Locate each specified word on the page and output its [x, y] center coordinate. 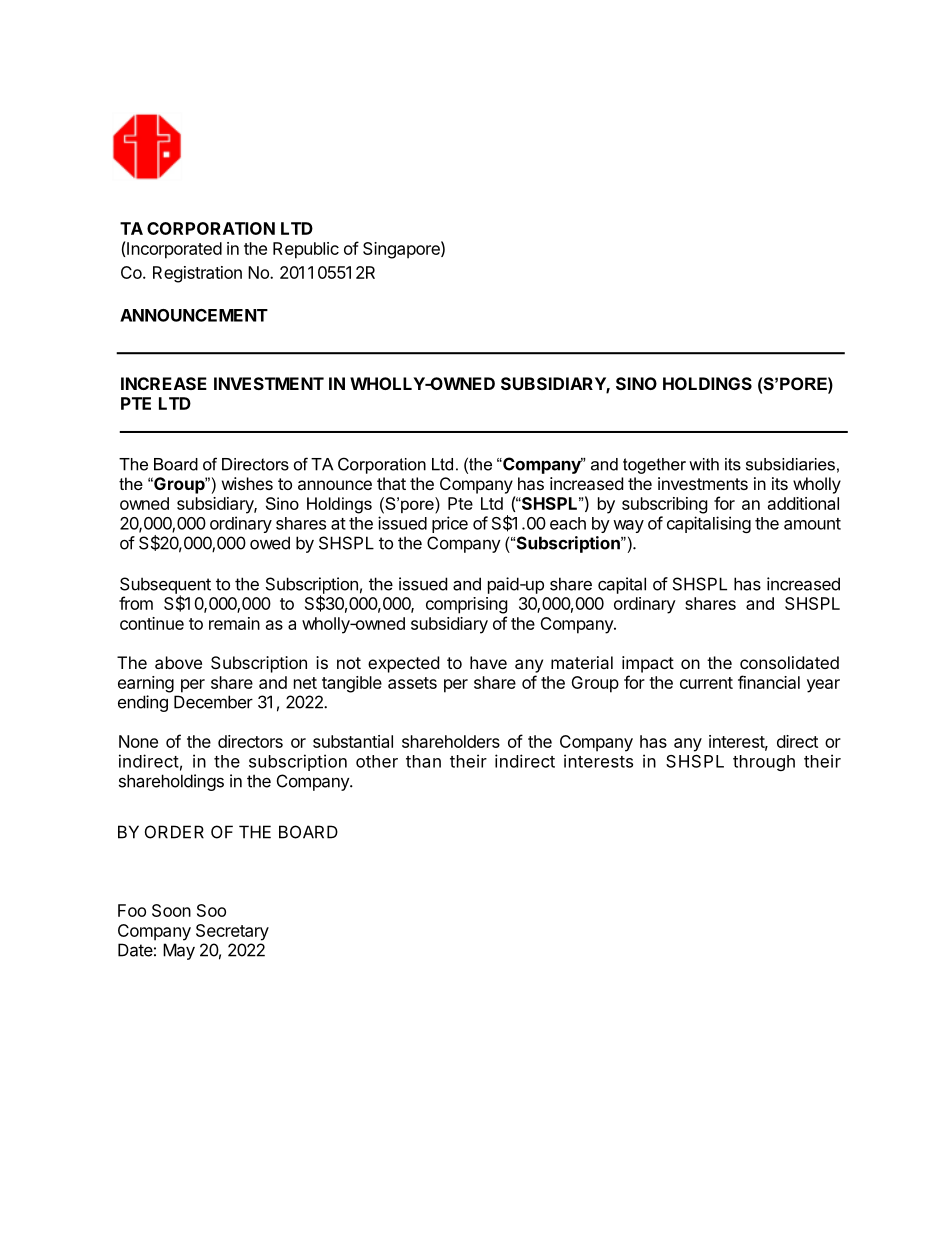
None [138, 741]
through [764, 763]
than [423, 761]
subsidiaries [790, 464]
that [391, 483]
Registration [197, 274]
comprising [467, 605]
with [704, 464]
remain [234, 623]
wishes [247, 483]
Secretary [232, 932]
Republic [306, 250]
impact [648, 664]
